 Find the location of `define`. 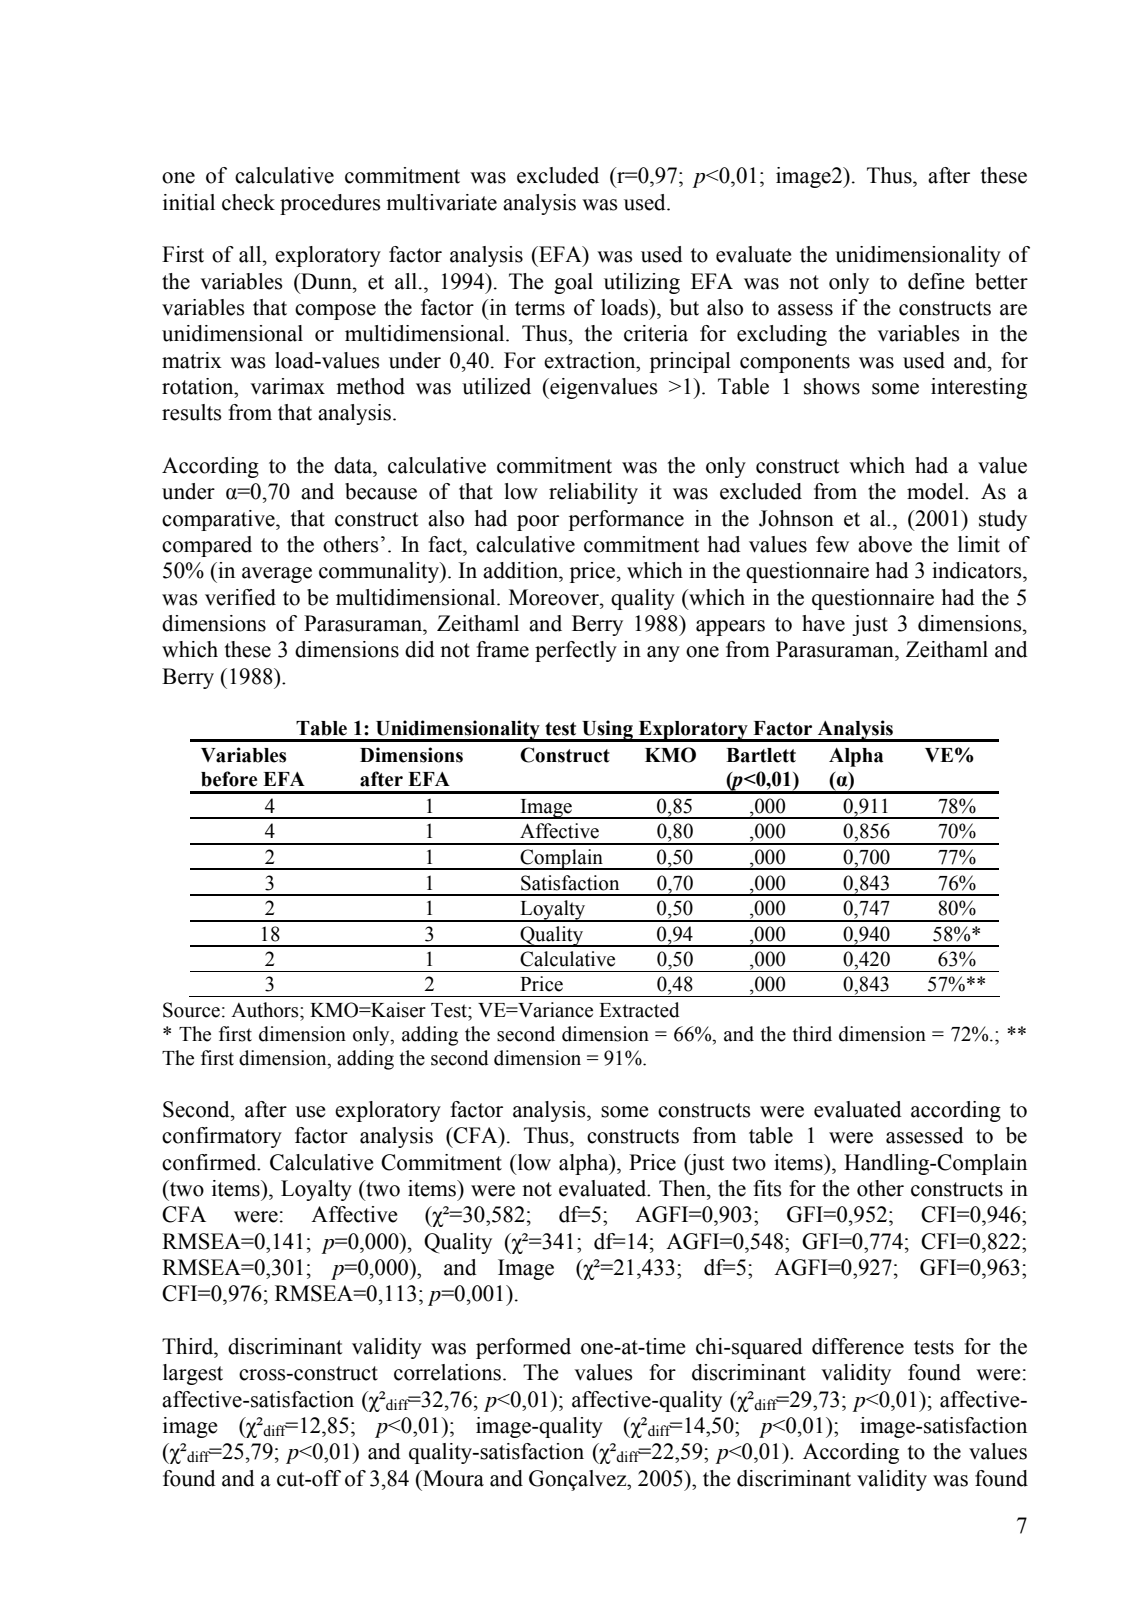

define is located at coordinates (936, 281).
